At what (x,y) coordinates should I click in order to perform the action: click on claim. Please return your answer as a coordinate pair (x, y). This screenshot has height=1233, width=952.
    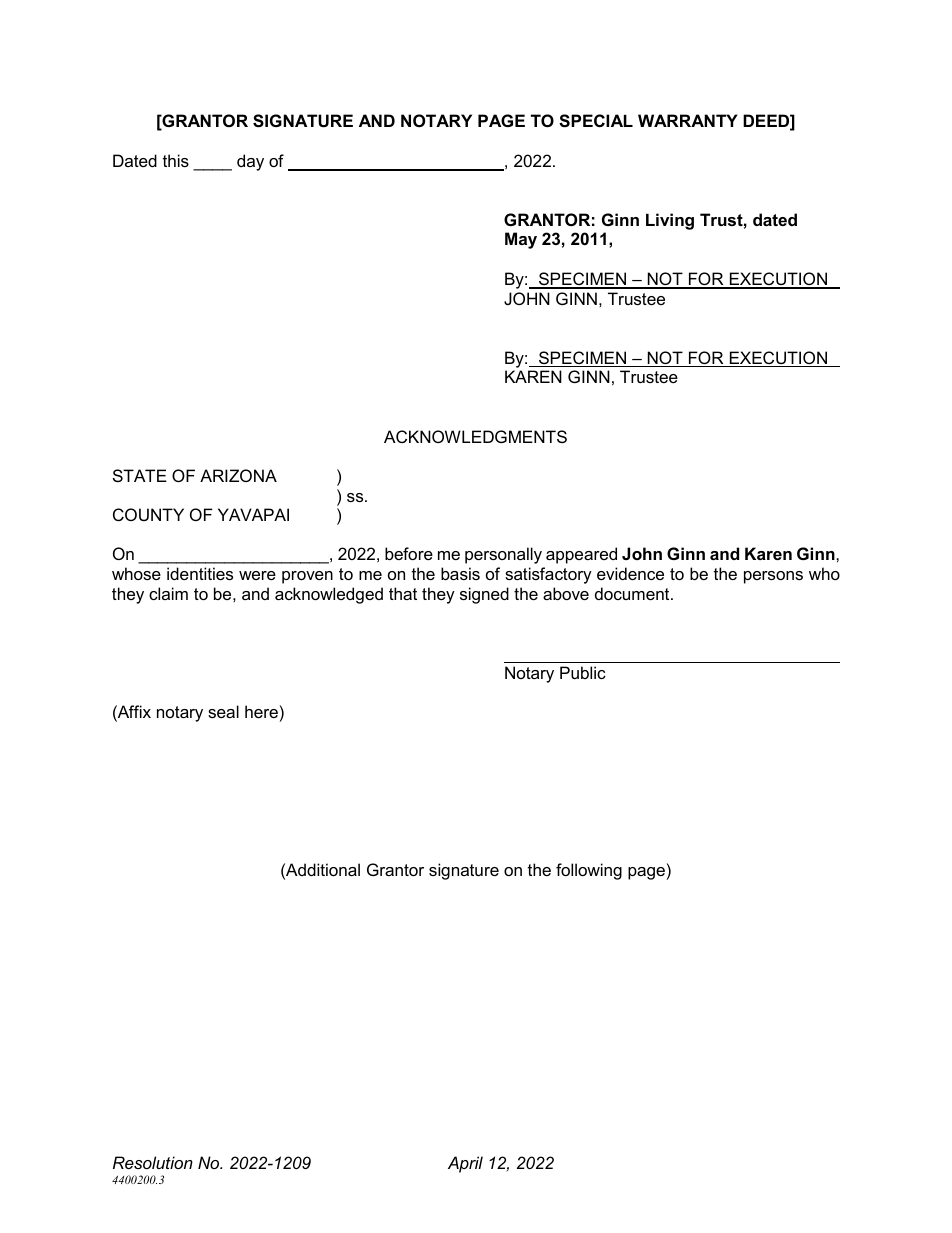
    Looking at the image, I should click on (168, 593).
